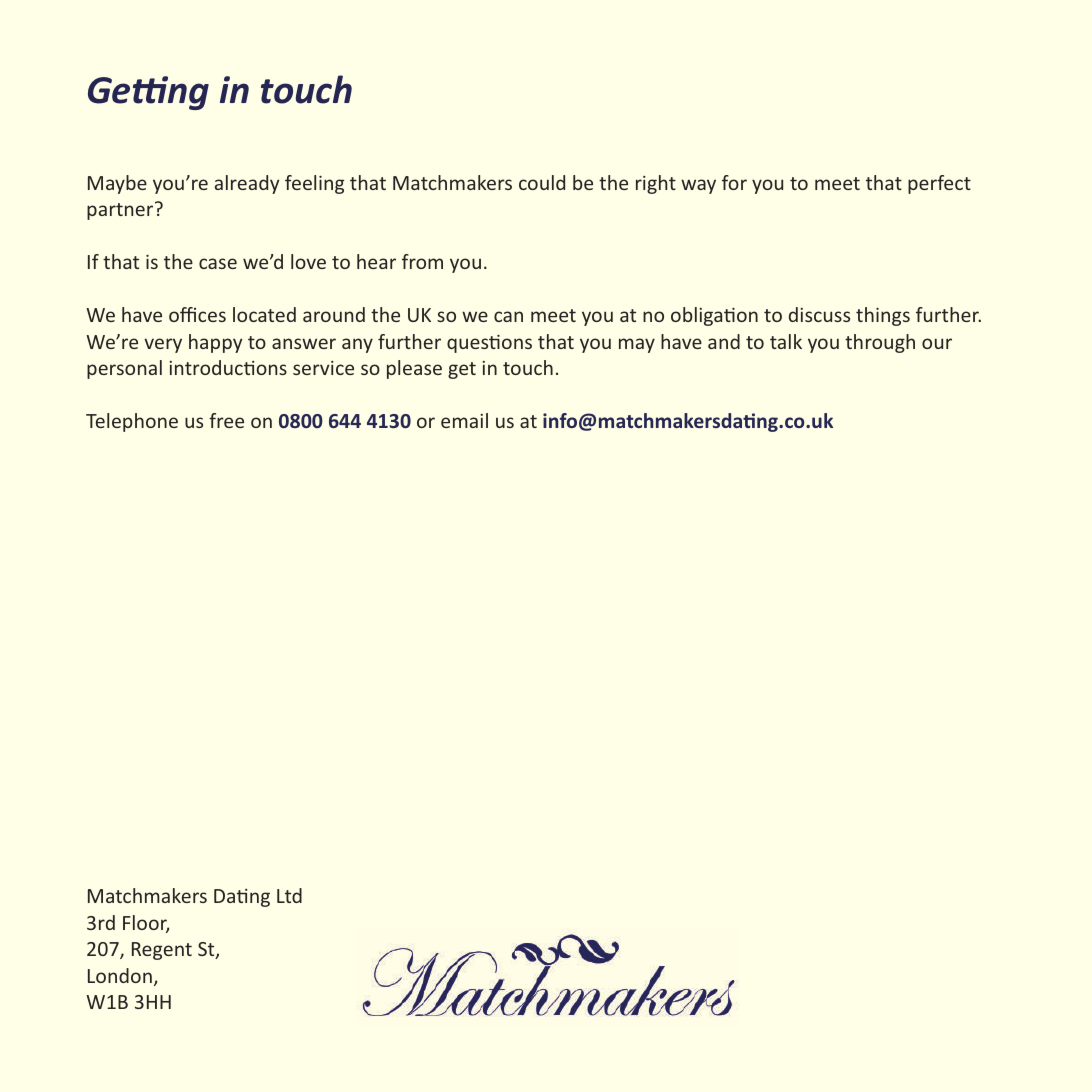 This page has width=1092, height=1092. Describe the element at coordinates (786, 341) in the page. I see `talk` at that location.
